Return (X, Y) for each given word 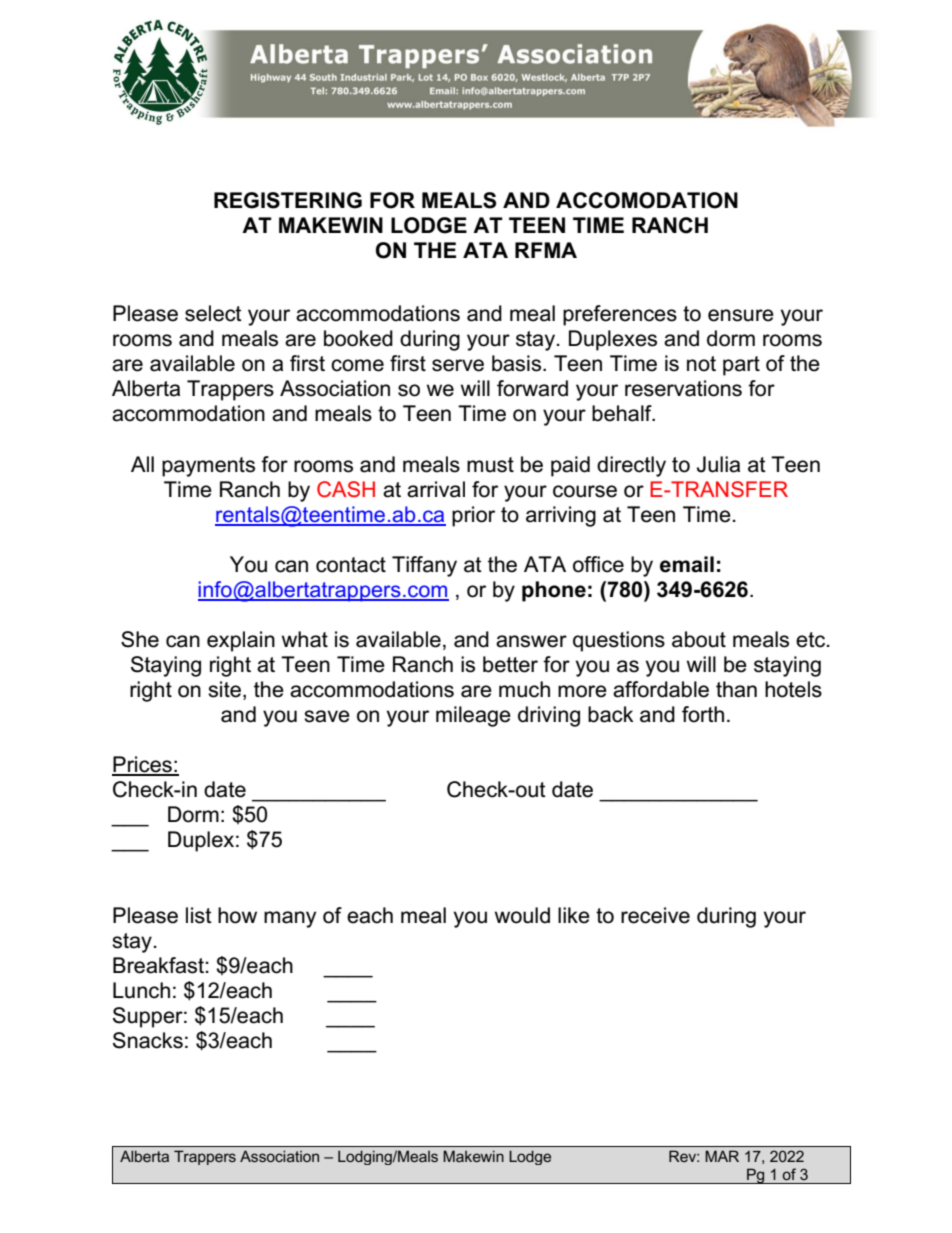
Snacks (148, 1040)
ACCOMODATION (647, 200)
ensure (741, 315)
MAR (722, 1156)
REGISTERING (288, 200)
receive (655, 915)
